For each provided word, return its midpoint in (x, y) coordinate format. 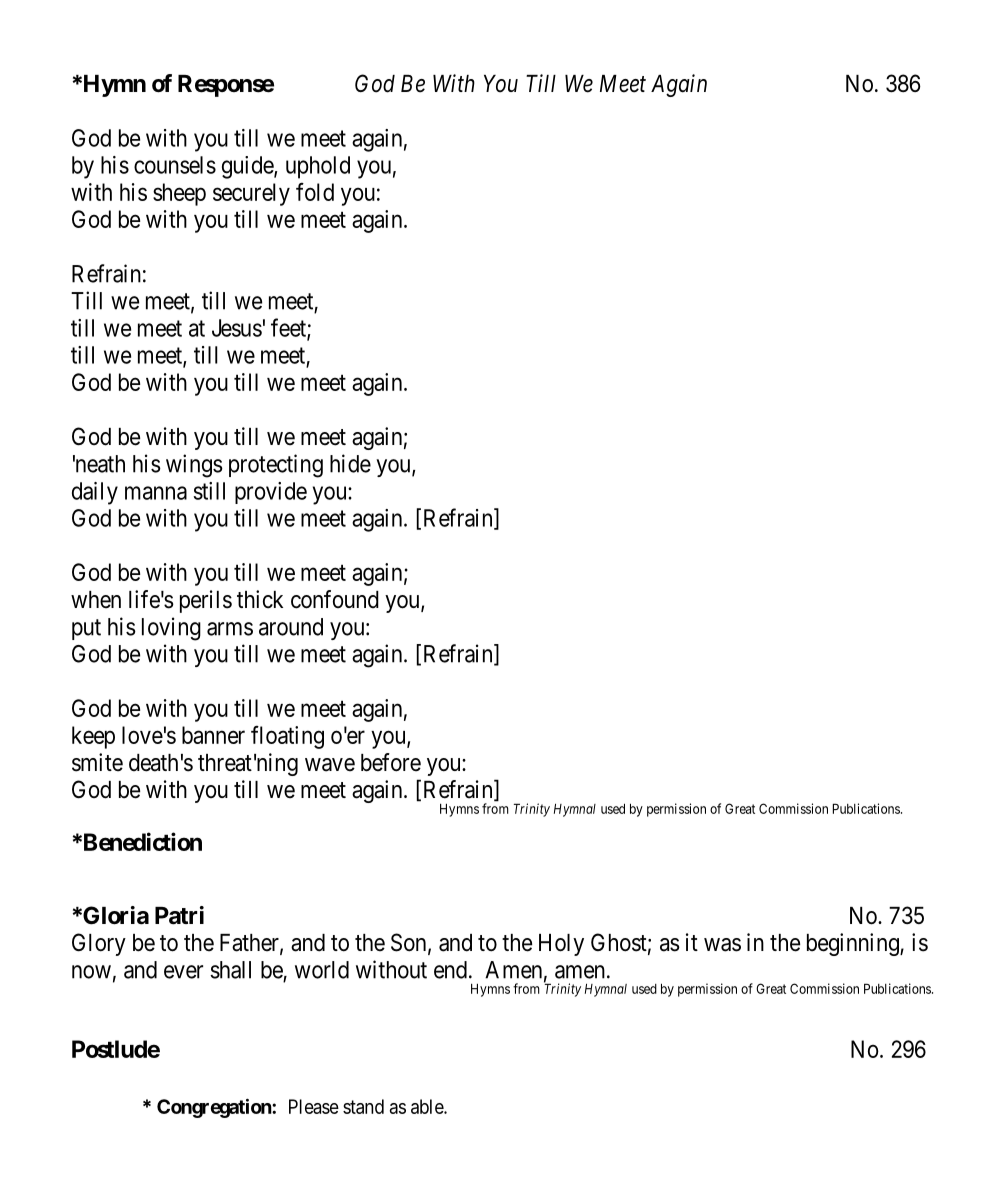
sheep (179, 194)
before (391, 762)
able (428, 1106)
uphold (318, 167)
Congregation (215, 1108)
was (722, 945)
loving (171, 629)
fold (315, 192)
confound (335, 599)
